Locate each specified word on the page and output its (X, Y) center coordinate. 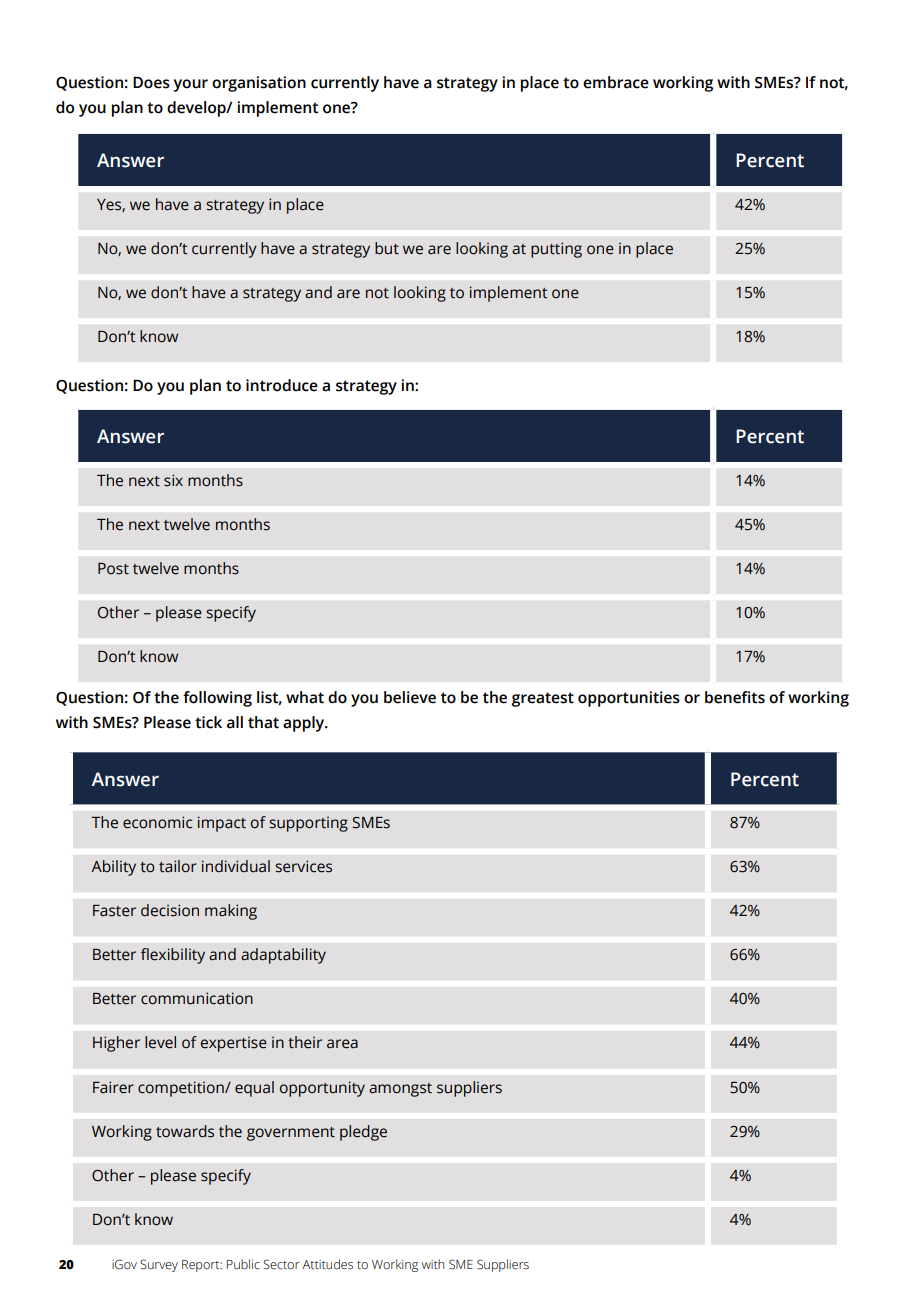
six (173, 480)
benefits (735, 697)
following (217, 699)
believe (410, 697)
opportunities (629, 699)
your (191, 85)
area (342, 1044)
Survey (159, 1265)
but (387, 248)
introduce (282, 385)
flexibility (173, 956)
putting (556, 250)
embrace (616, 82)
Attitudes (327, 1264)
